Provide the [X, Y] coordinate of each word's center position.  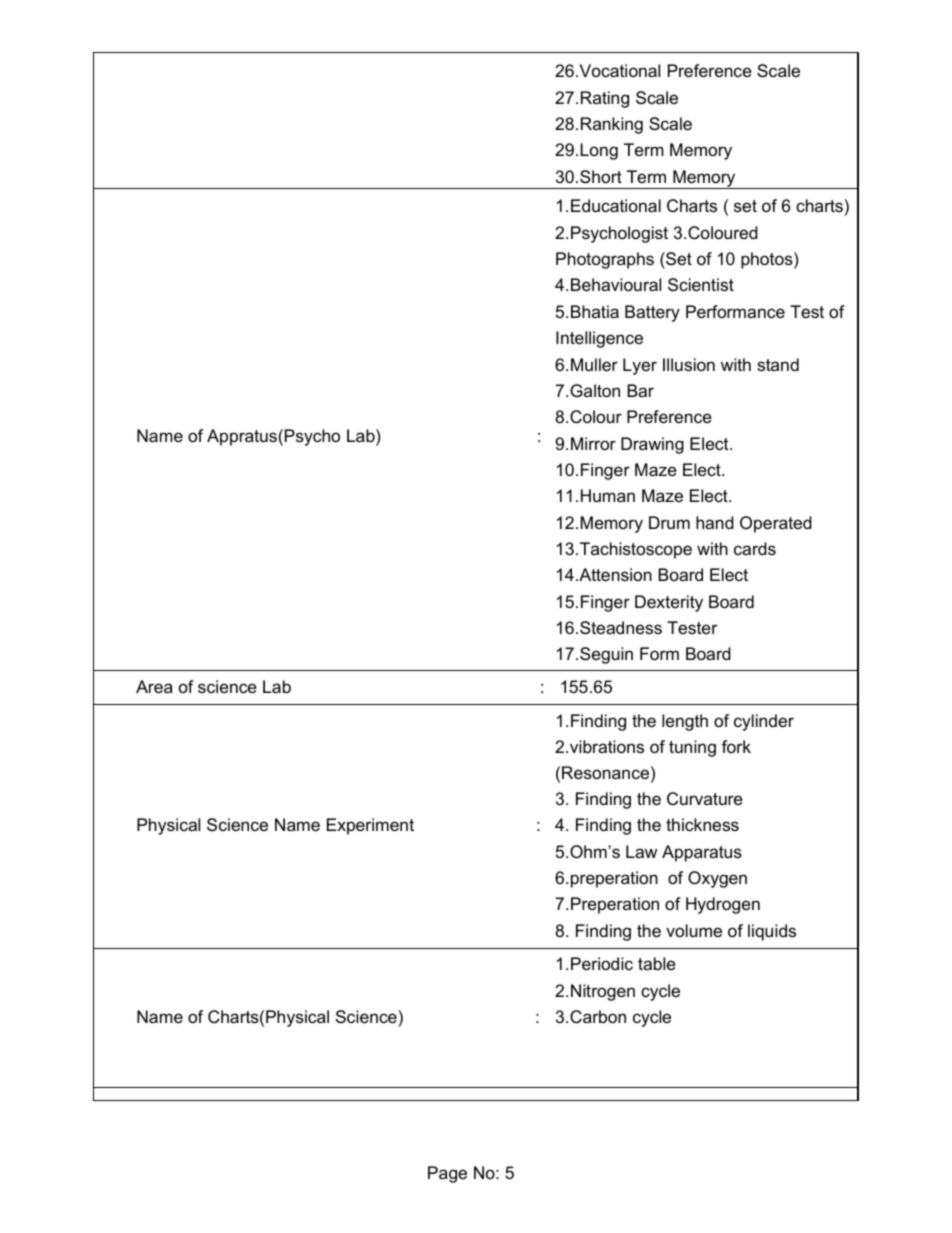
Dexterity [669, 603]
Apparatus [702, 853]
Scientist [701, 285]
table [657, 963]
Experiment [370, 826]
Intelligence [599, 339]
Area [154, 687]
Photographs [605, 260]
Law [641, 851]
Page [447, 1174]
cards [755, 548]
